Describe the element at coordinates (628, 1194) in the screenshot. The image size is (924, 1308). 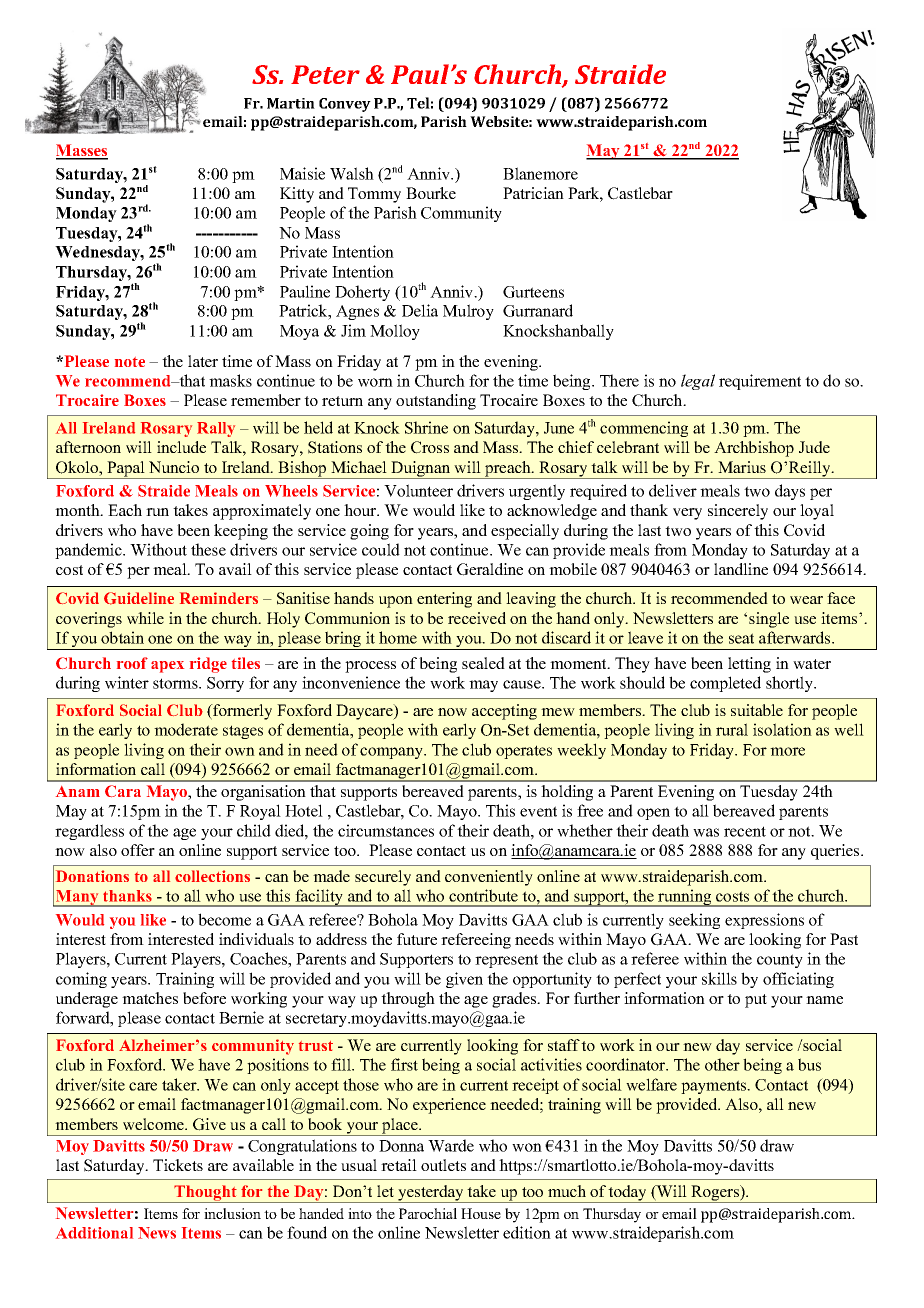
I see `today` at that location.
